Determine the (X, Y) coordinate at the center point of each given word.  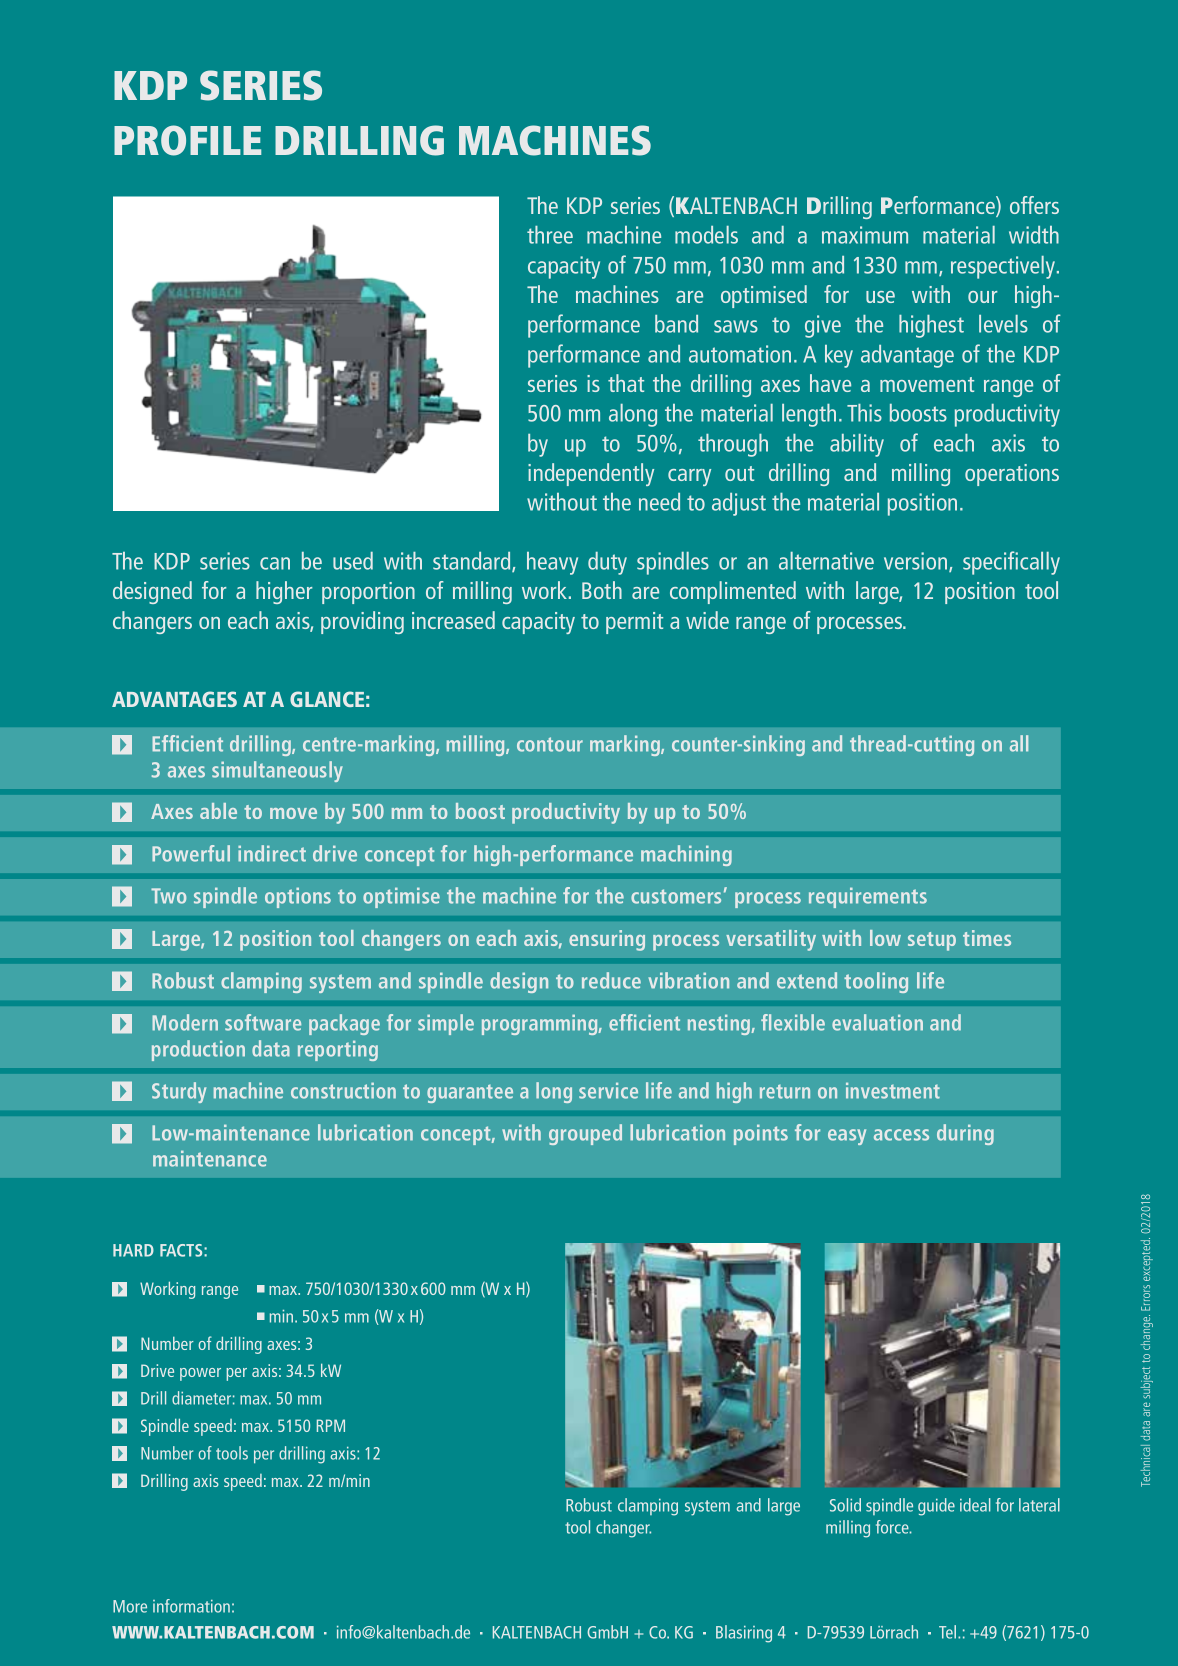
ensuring (607, 940)
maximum (865, 235)
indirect (272, 853)
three (550, 235)
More (130, 1606)
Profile (187, 140)
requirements (868, 897)
